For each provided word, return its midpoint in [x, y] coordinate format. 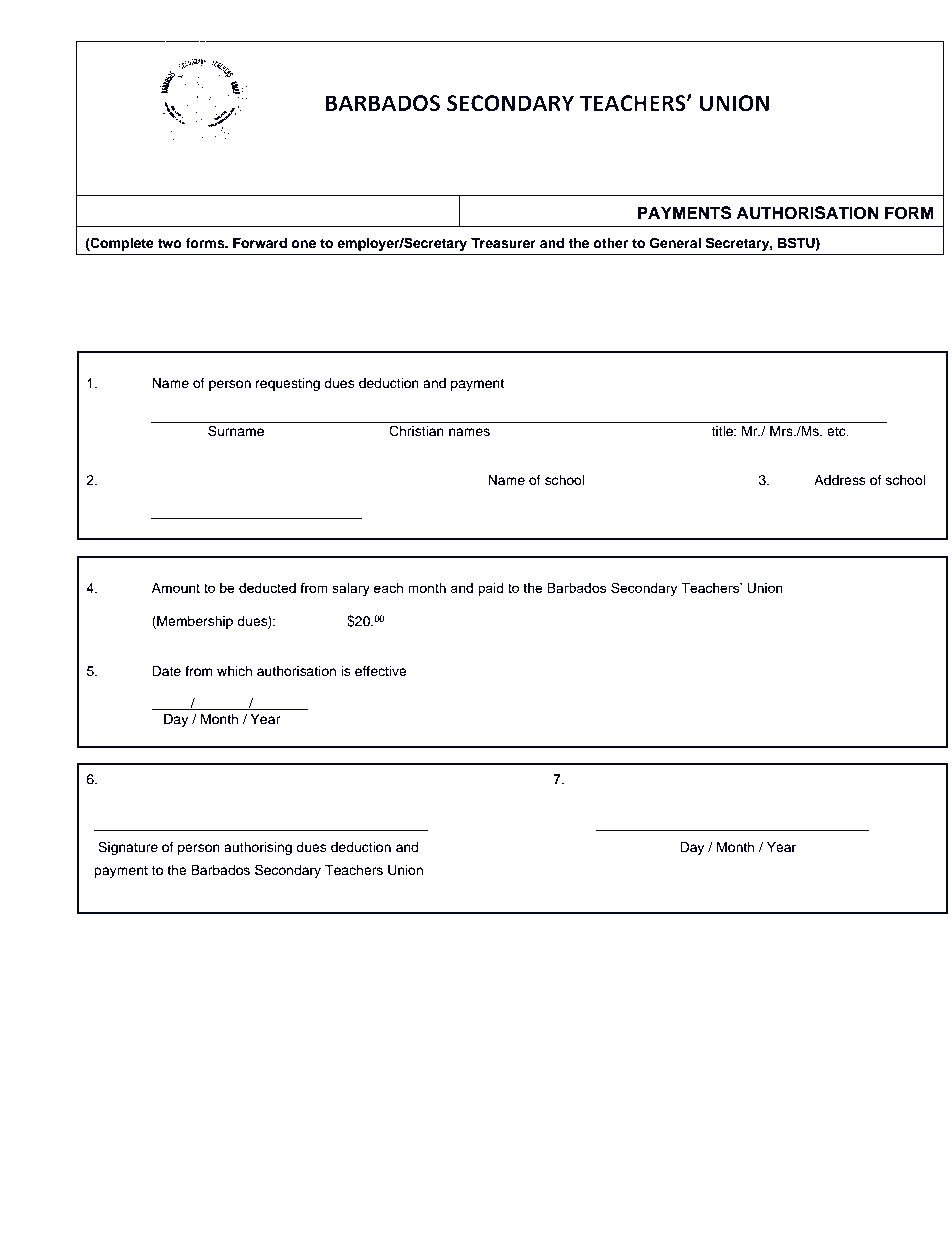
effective [381, 671]
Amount [175, 588]
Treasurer [503, 243]
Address [840, 480]
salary [351, 589]
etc [837, 432]
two [170, 243]
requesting [288, 384]
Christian [416, 431]
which [234, 671]
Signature [128, 848]
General [675, 243]
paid [491, 589]
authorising [258, 848]
